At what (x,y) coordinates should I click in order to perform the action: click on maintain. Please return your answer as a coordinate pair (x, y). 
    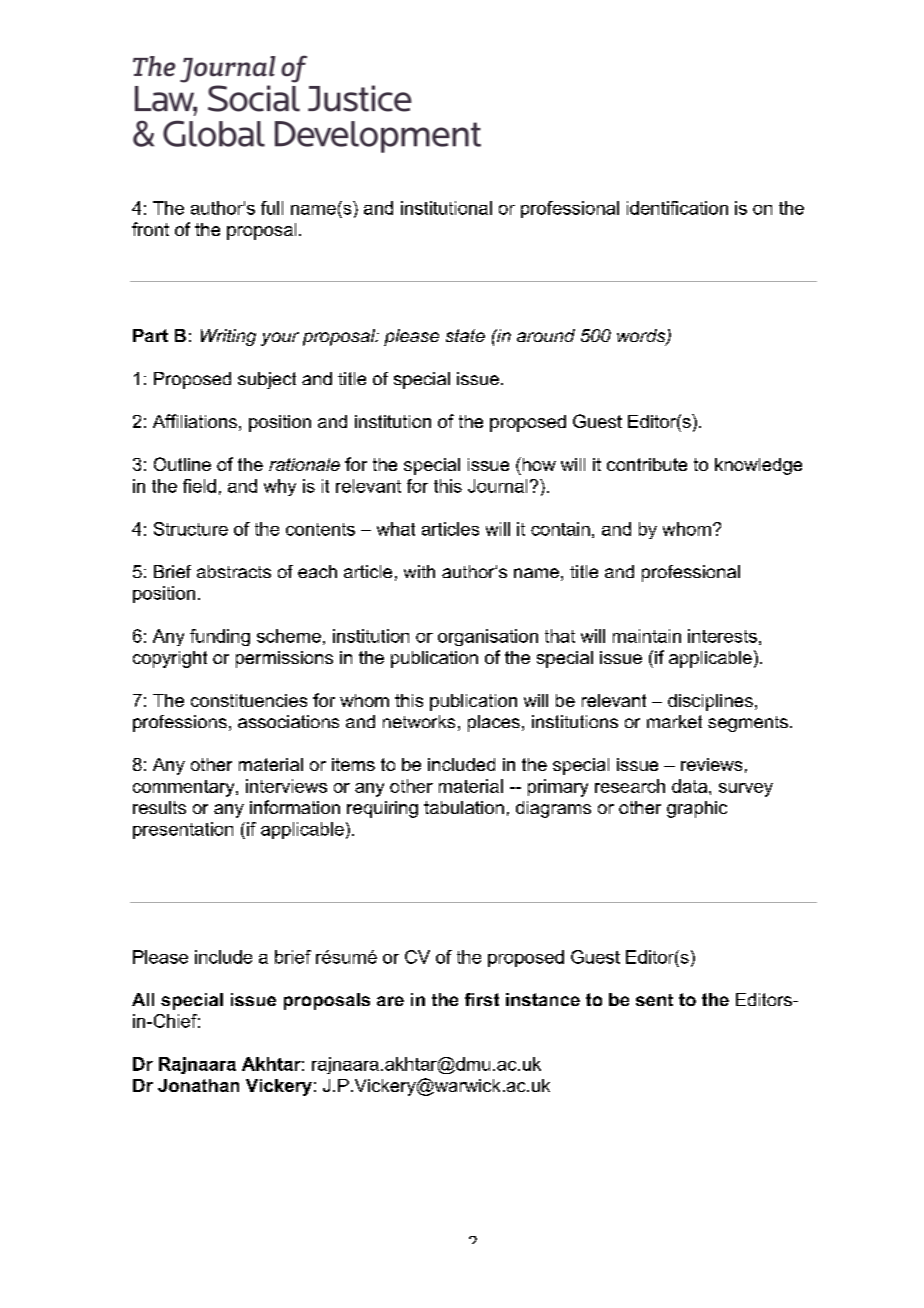
    Looking at the image, I should click on (647, 636).
